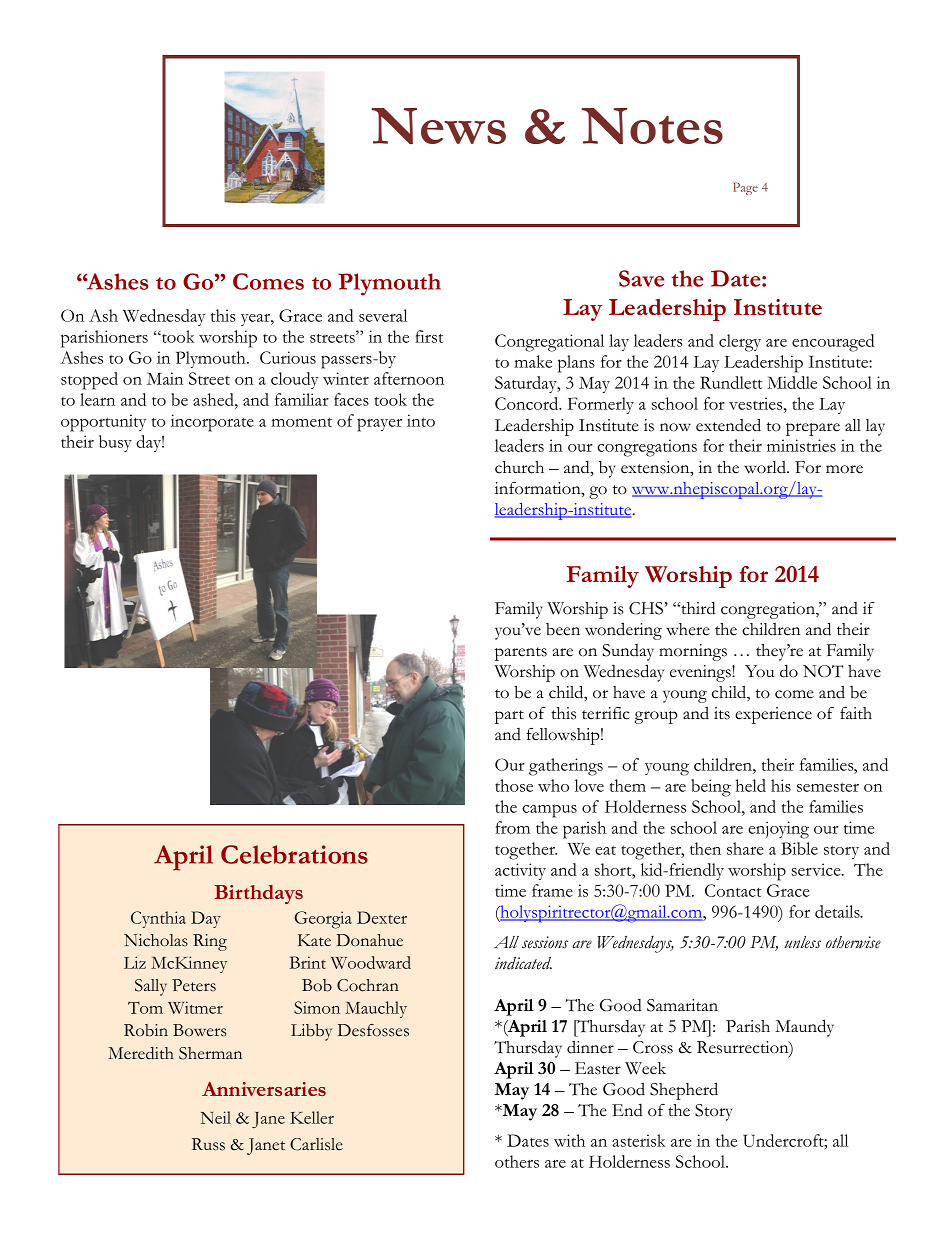 The image size is (952, 1233). I want to click on busy, so click(115, 443).
